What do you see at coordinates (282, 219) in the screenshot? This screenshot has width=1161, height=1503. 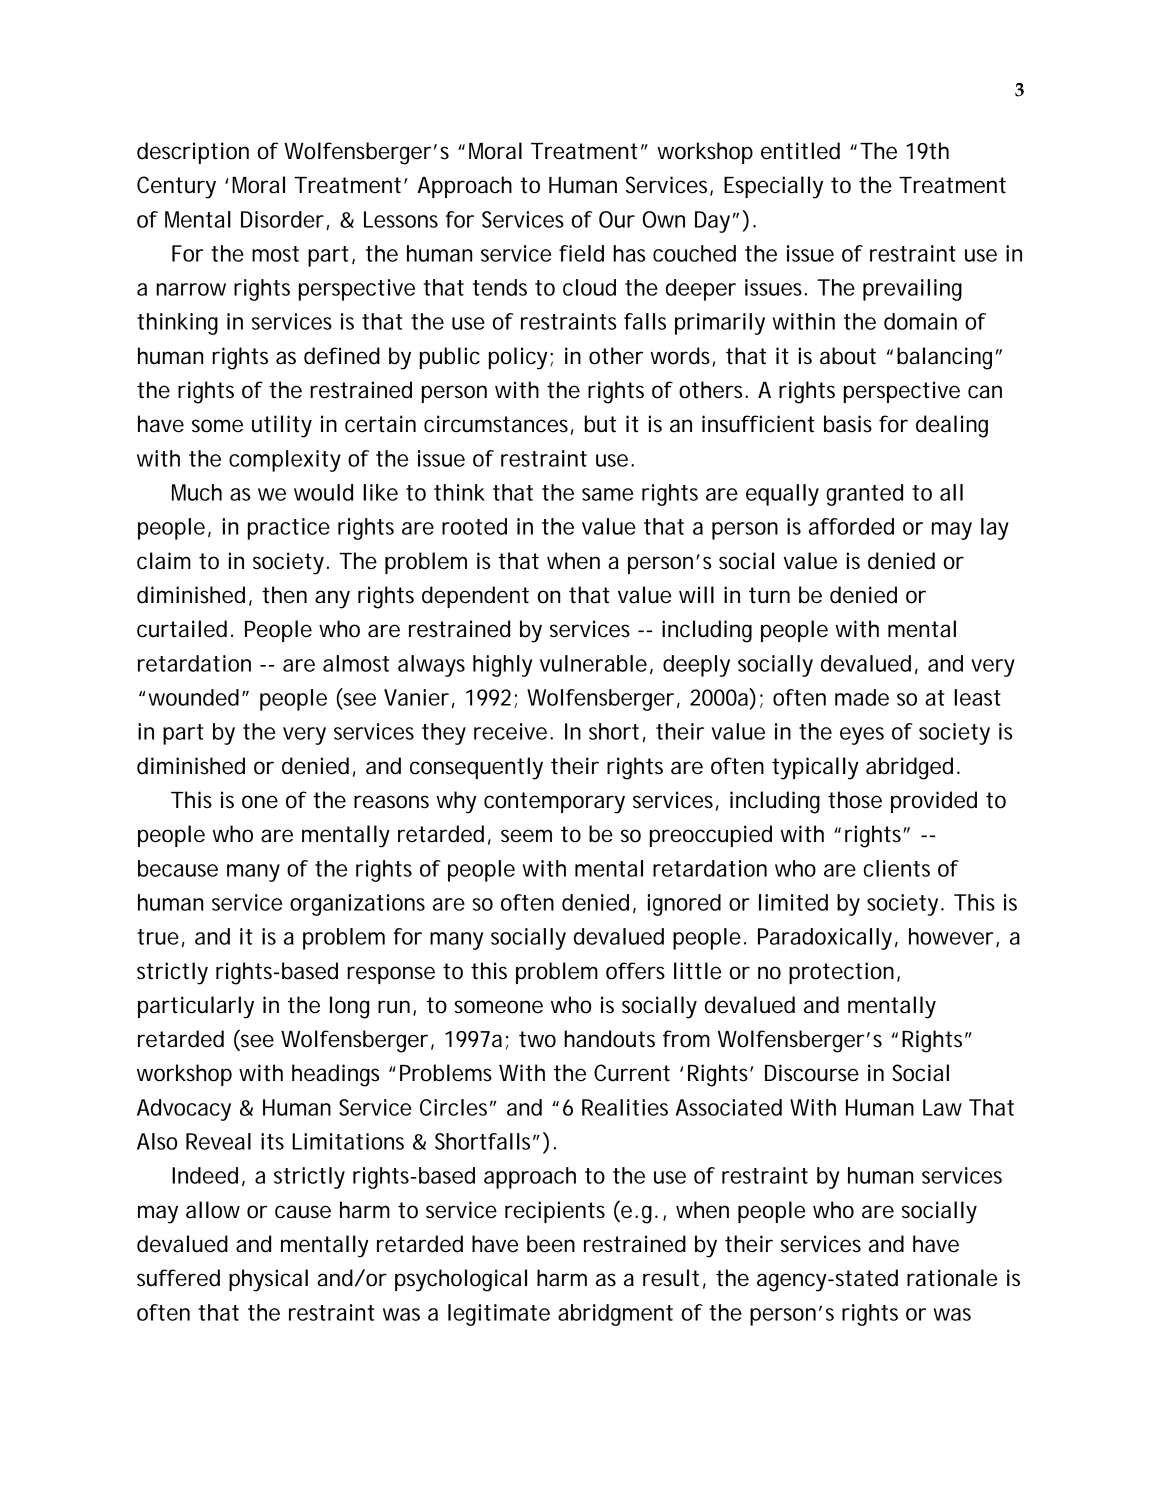 I see `Disorder` at bounding box center [282, 219].
